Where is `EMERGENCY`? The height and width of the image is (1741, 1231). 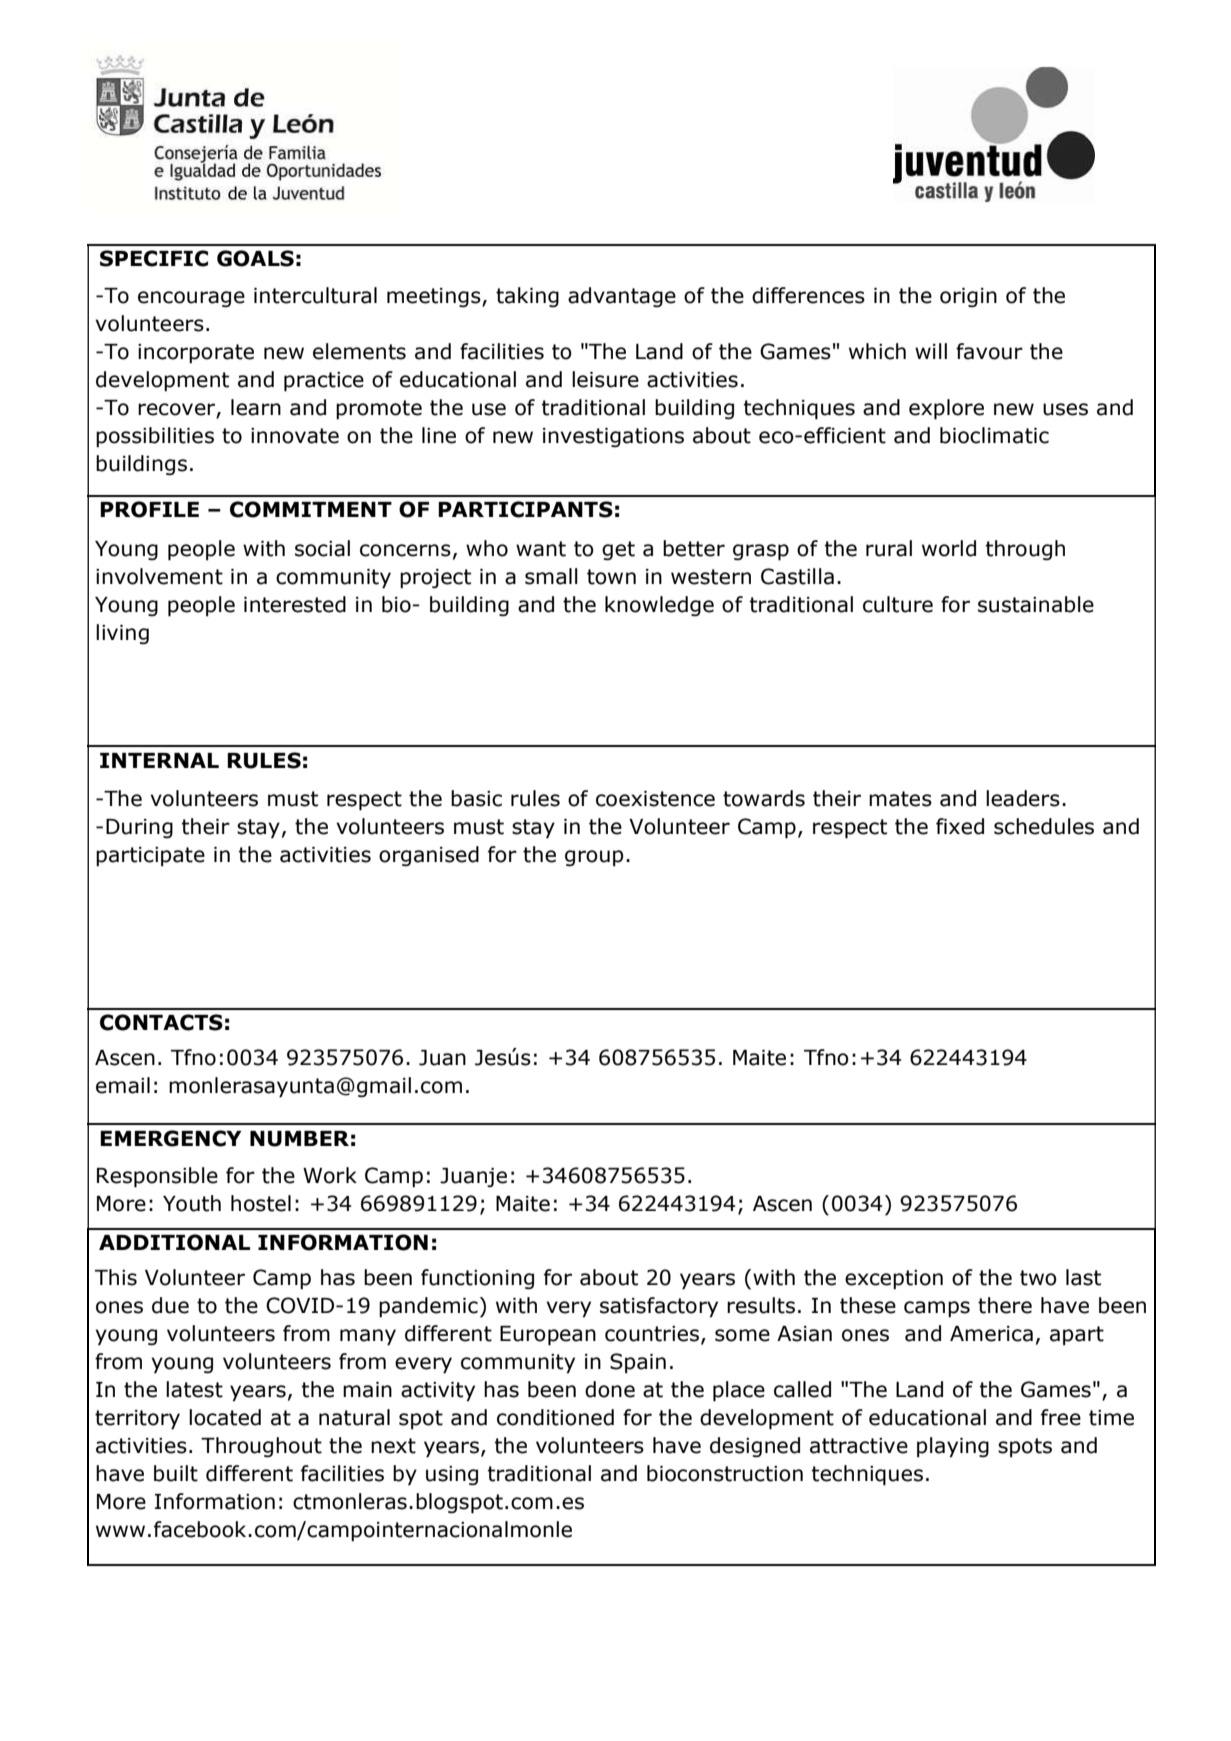
EMERGENCY is located at coordinates (171, 1138).
